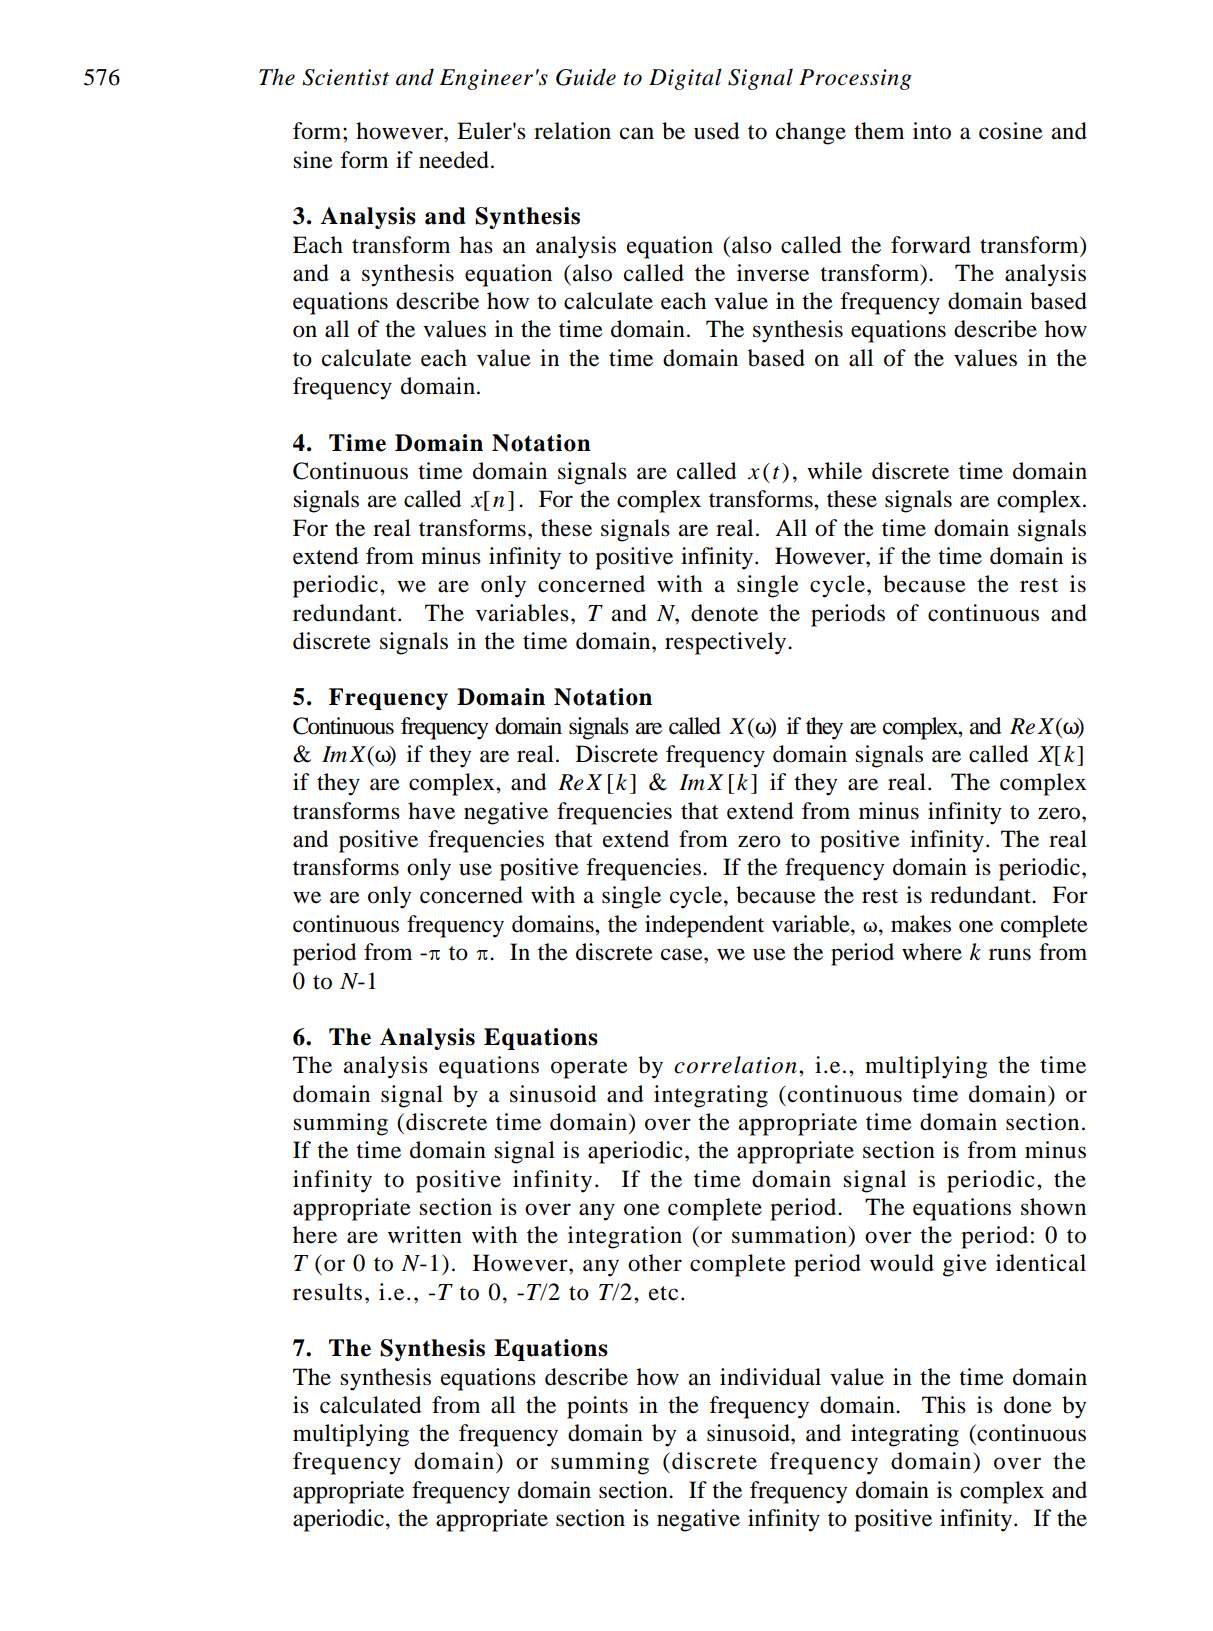  What do you see at coordinates (431, 811) in the page?
I see `have` at bounding box center [431, 811].
